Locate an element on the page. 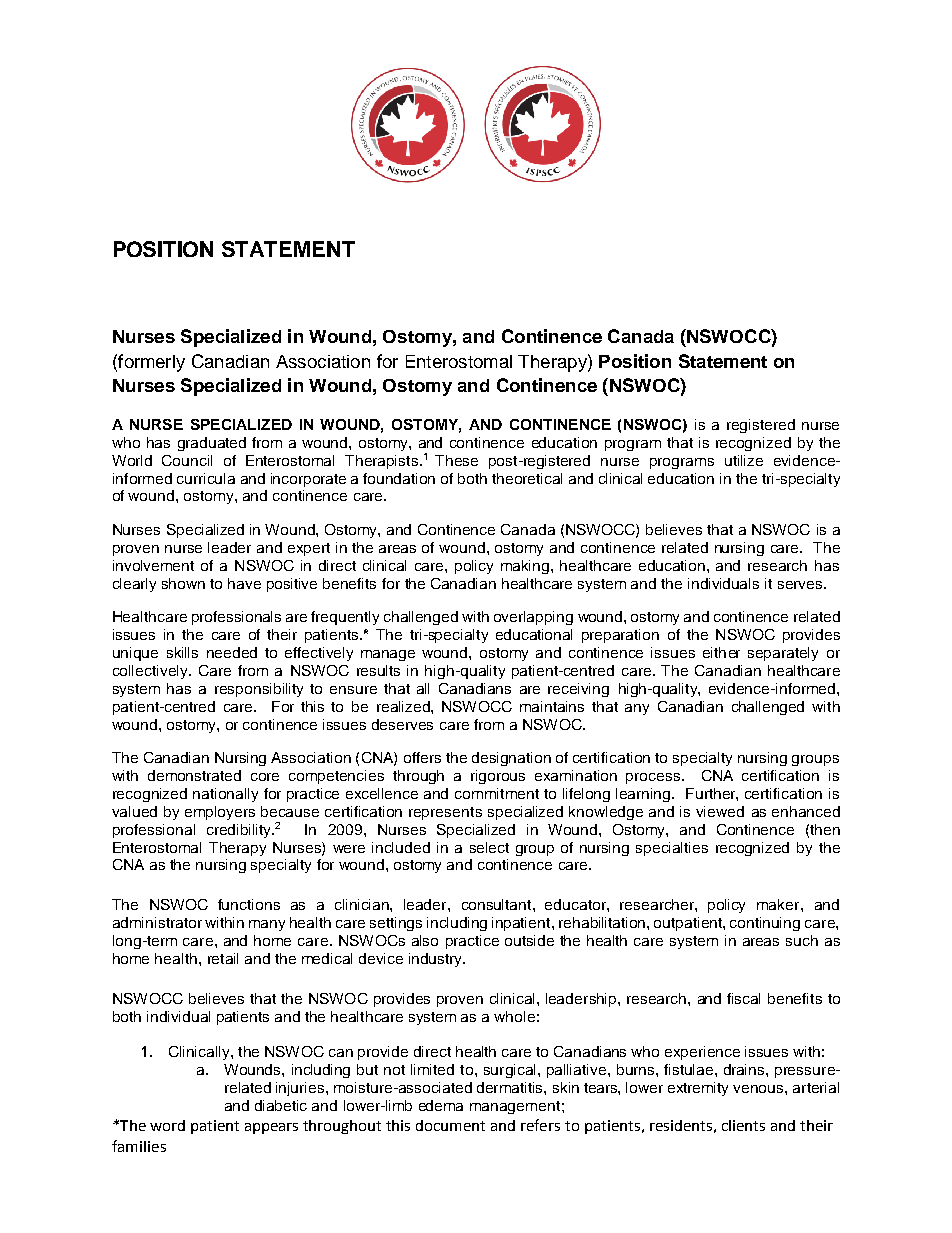  These is located at coordinates (456, 460).
